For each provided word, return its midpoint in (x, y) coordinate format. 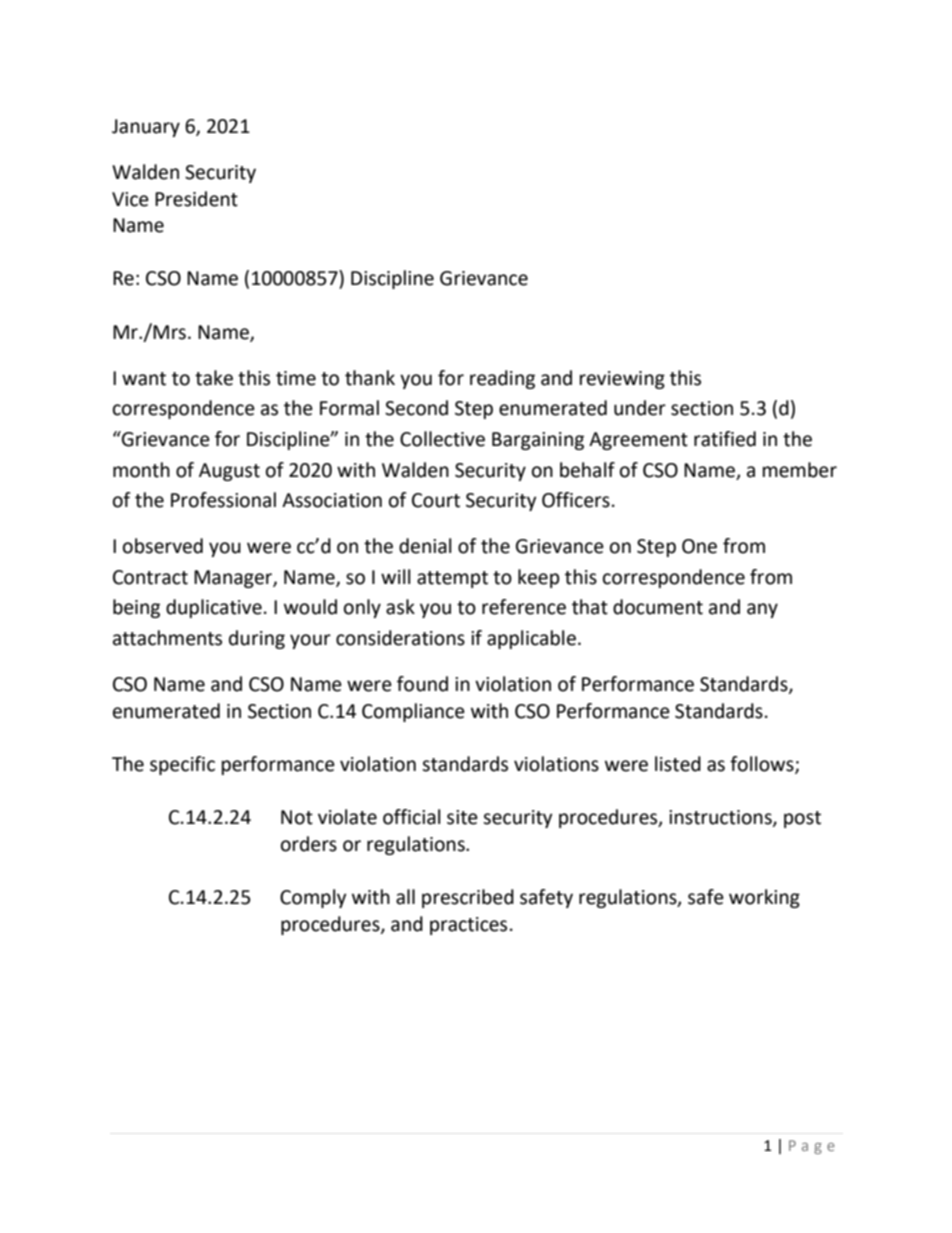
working (764, 898)
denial (425, 546)
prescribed (468, 898)
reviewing (622, 380)
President (196, 199)
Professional (223, 500)
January (146, 128)
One (699, 546)
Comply (313, 898)
